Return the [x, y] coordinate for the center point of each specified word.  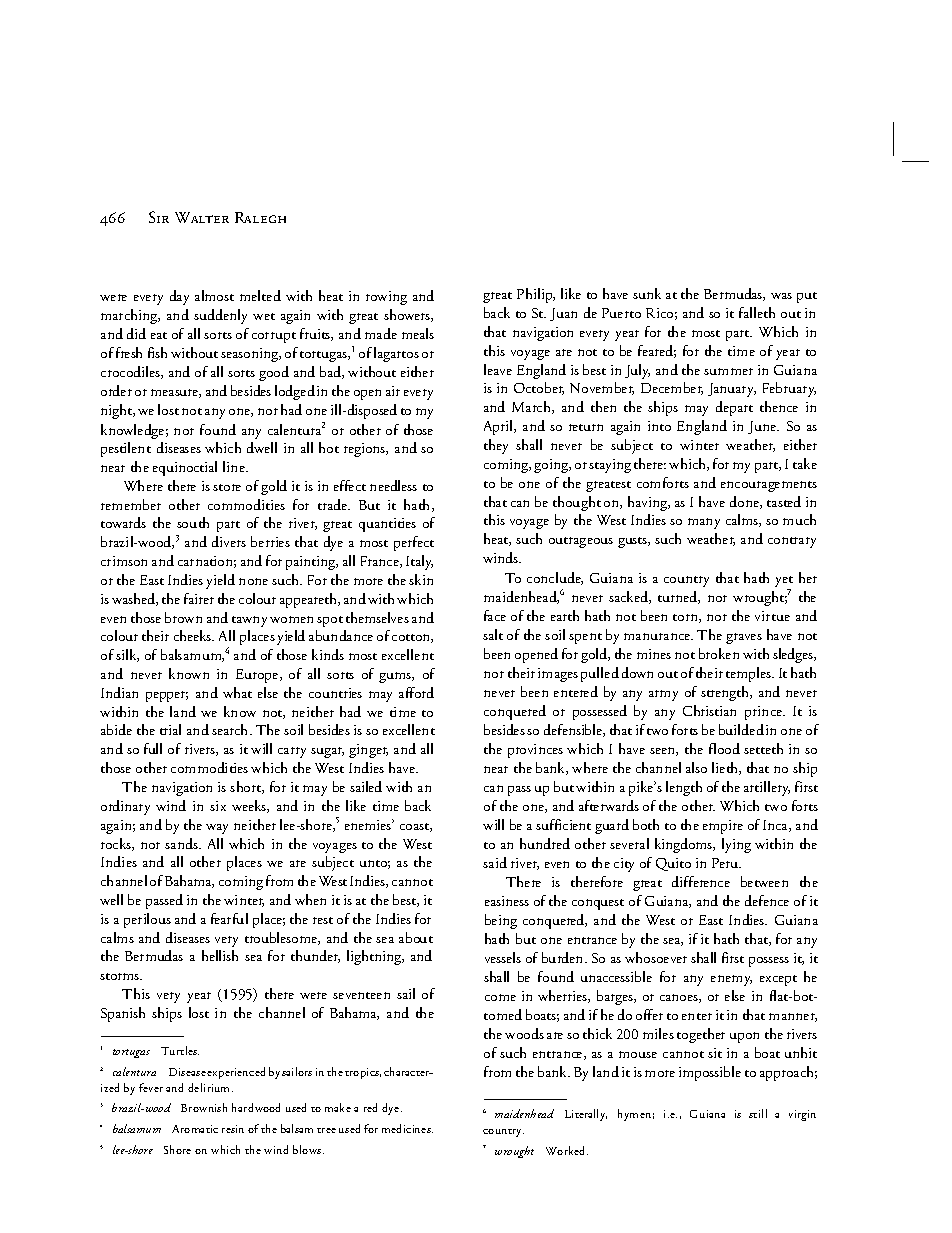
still [758, 1113]
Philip [536, 295]
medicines [407, 1128]
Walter [202, 217]
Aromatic [195, 1129]
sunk [647, 293]
